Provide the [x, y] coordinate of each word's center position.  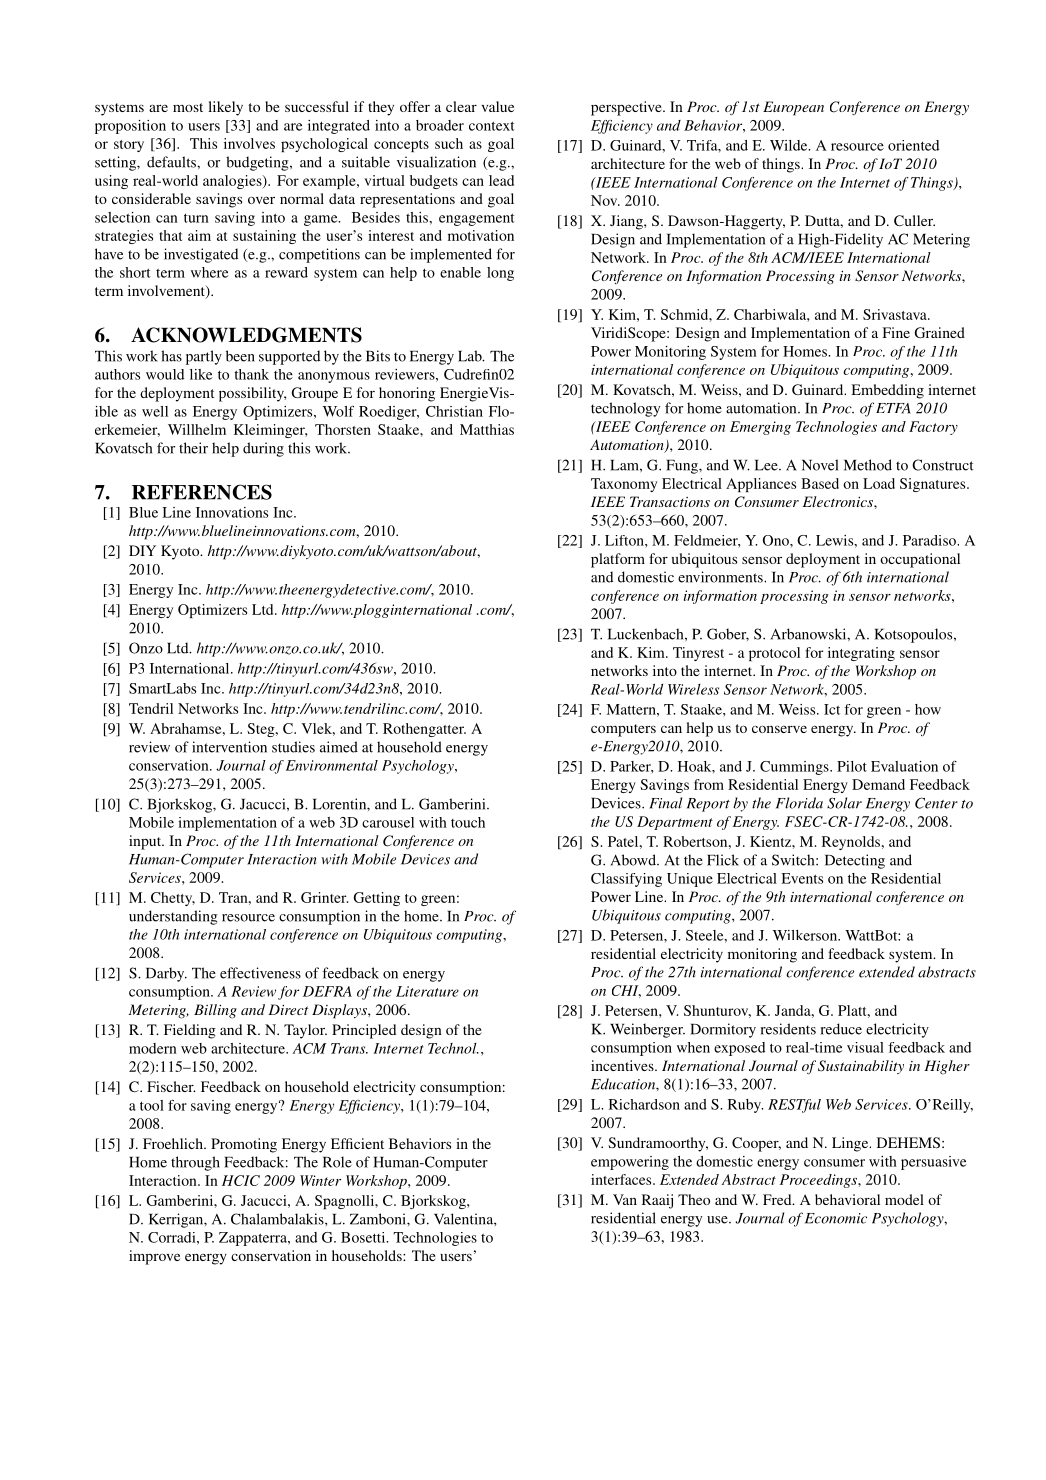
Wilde [790, 145]
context [492, 126]
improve [154, 1257]
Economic [836, 1218]
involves [249, 143]
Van [625, 1199]
